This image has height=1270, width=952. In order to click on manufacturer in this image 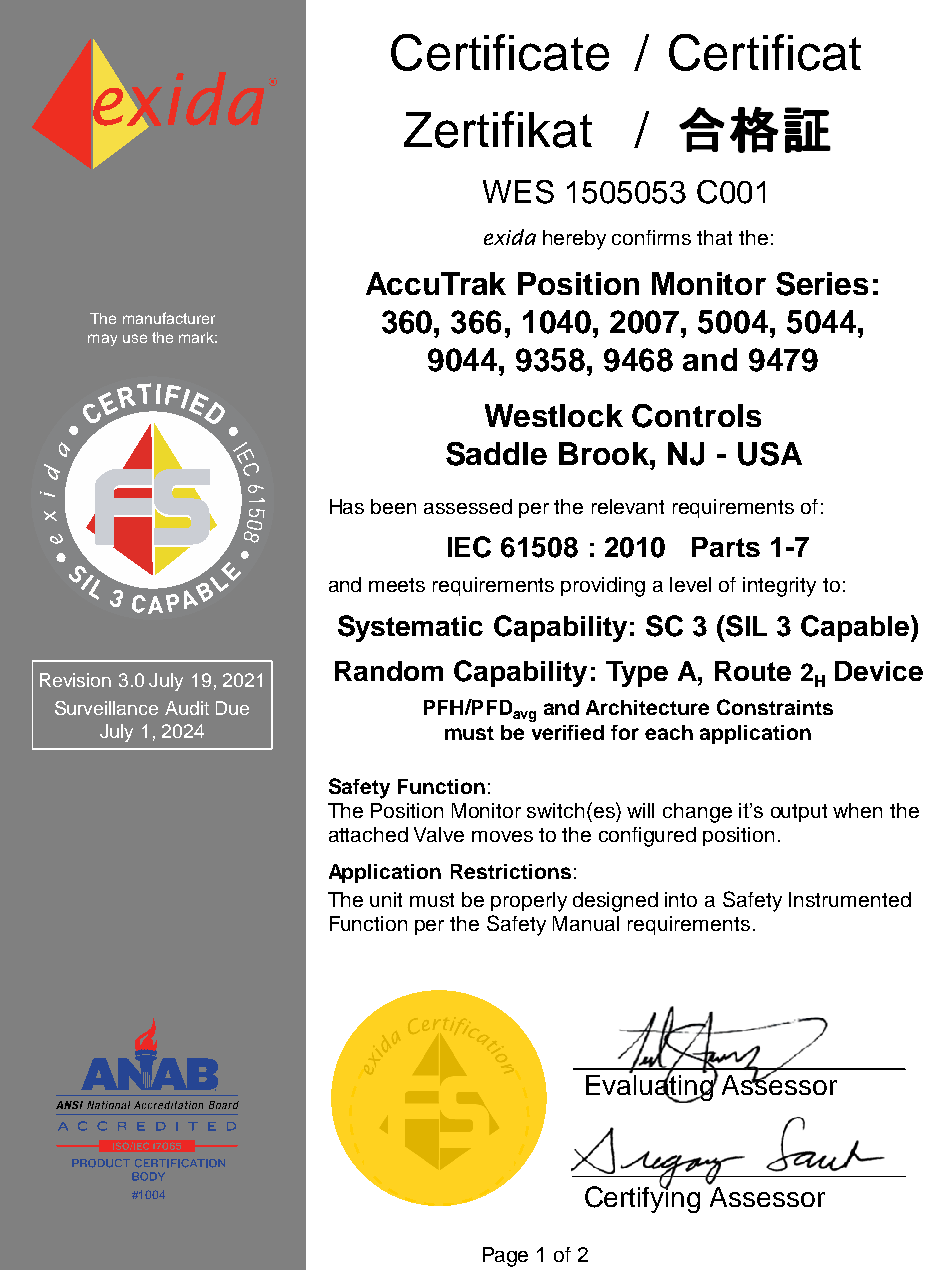, I will do `click(169, 318)`.
